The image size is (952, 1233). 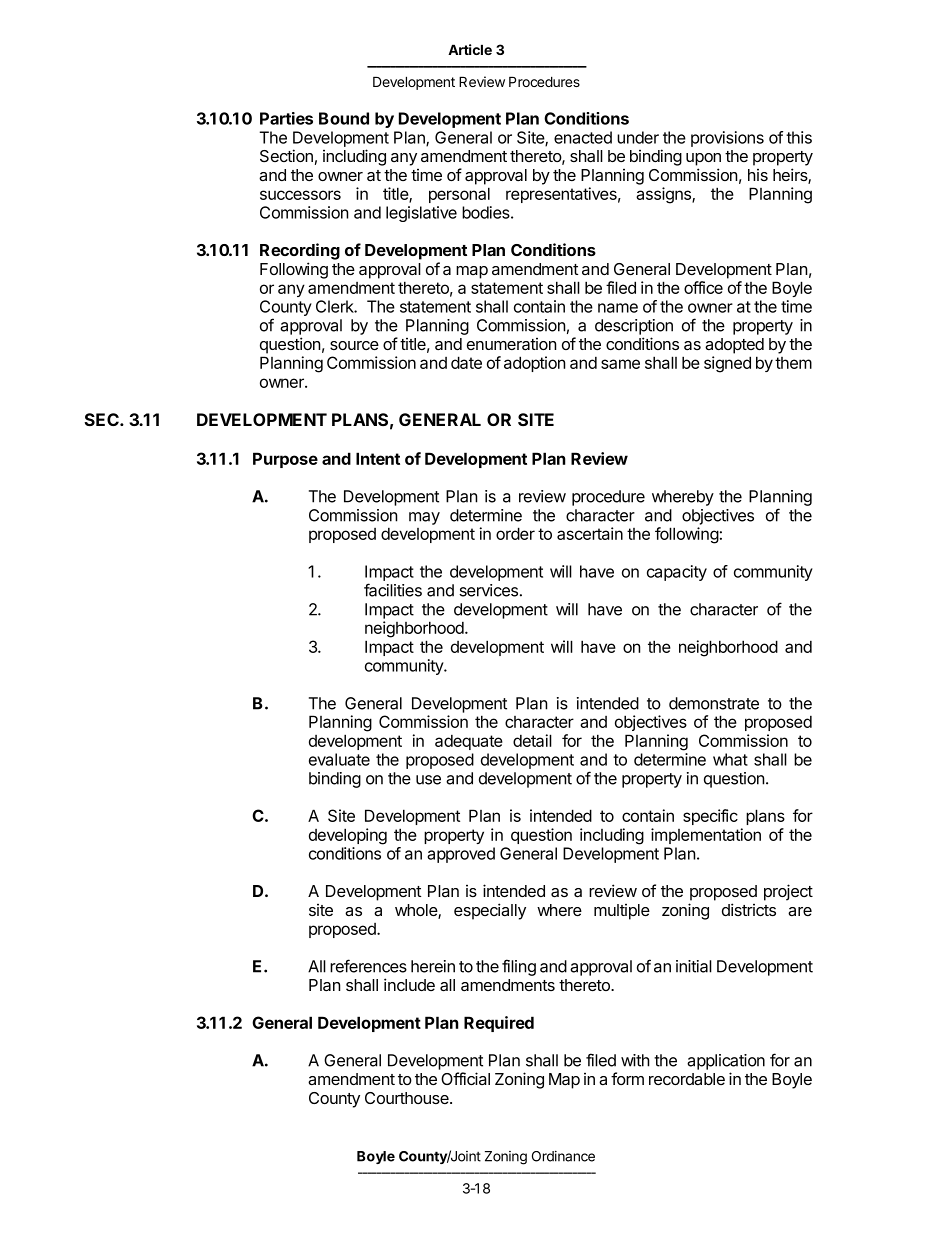 What do you see at coordinates (408, 1098) in the screenshot?
I see `Courthouse` at bounding box center [408, 1098].
